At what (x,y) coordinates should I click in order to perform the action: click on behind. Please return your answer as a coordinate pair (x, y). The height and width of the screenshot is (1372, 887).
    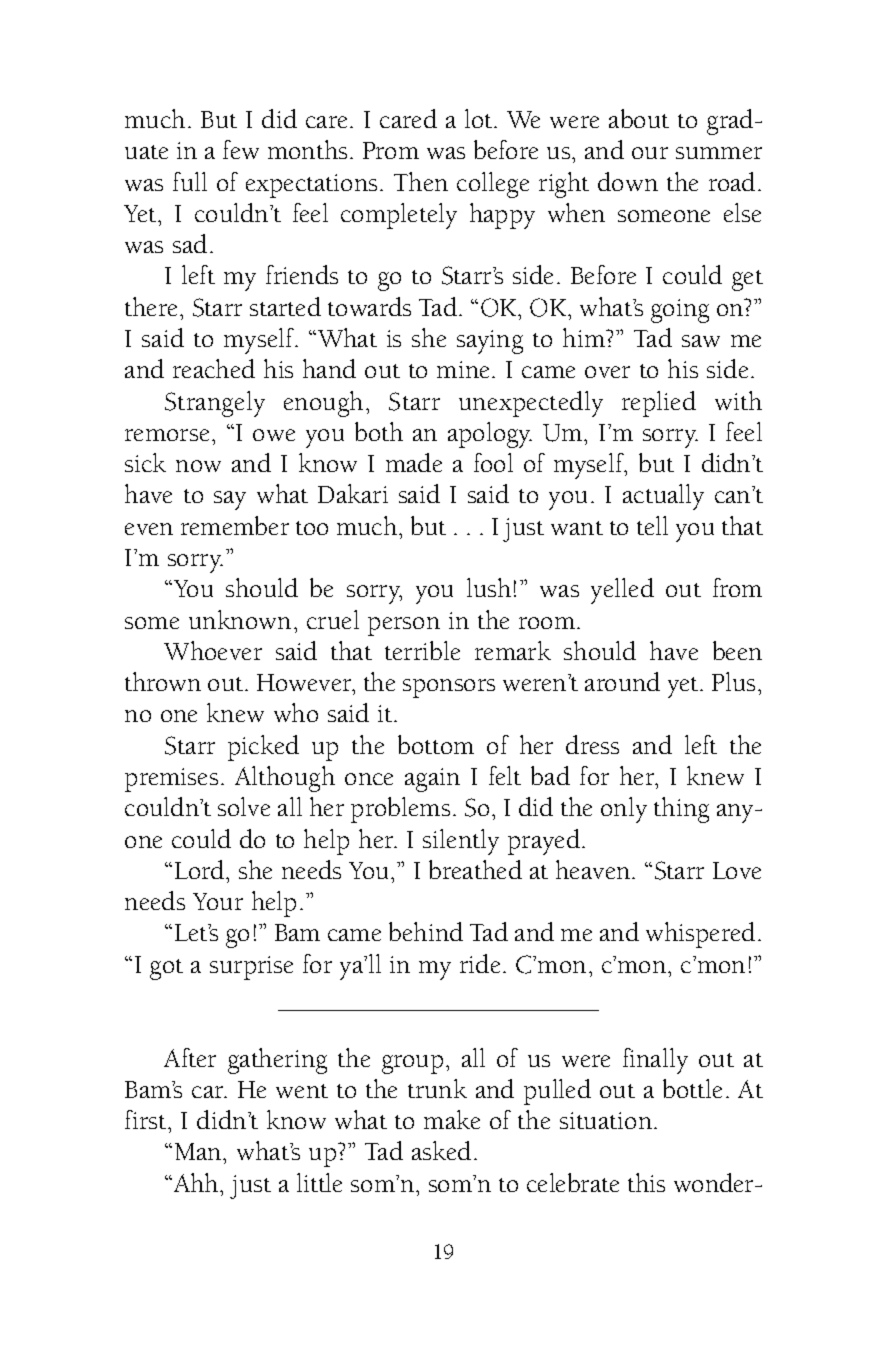
    Looking at the image, I should click on (426, 931).
